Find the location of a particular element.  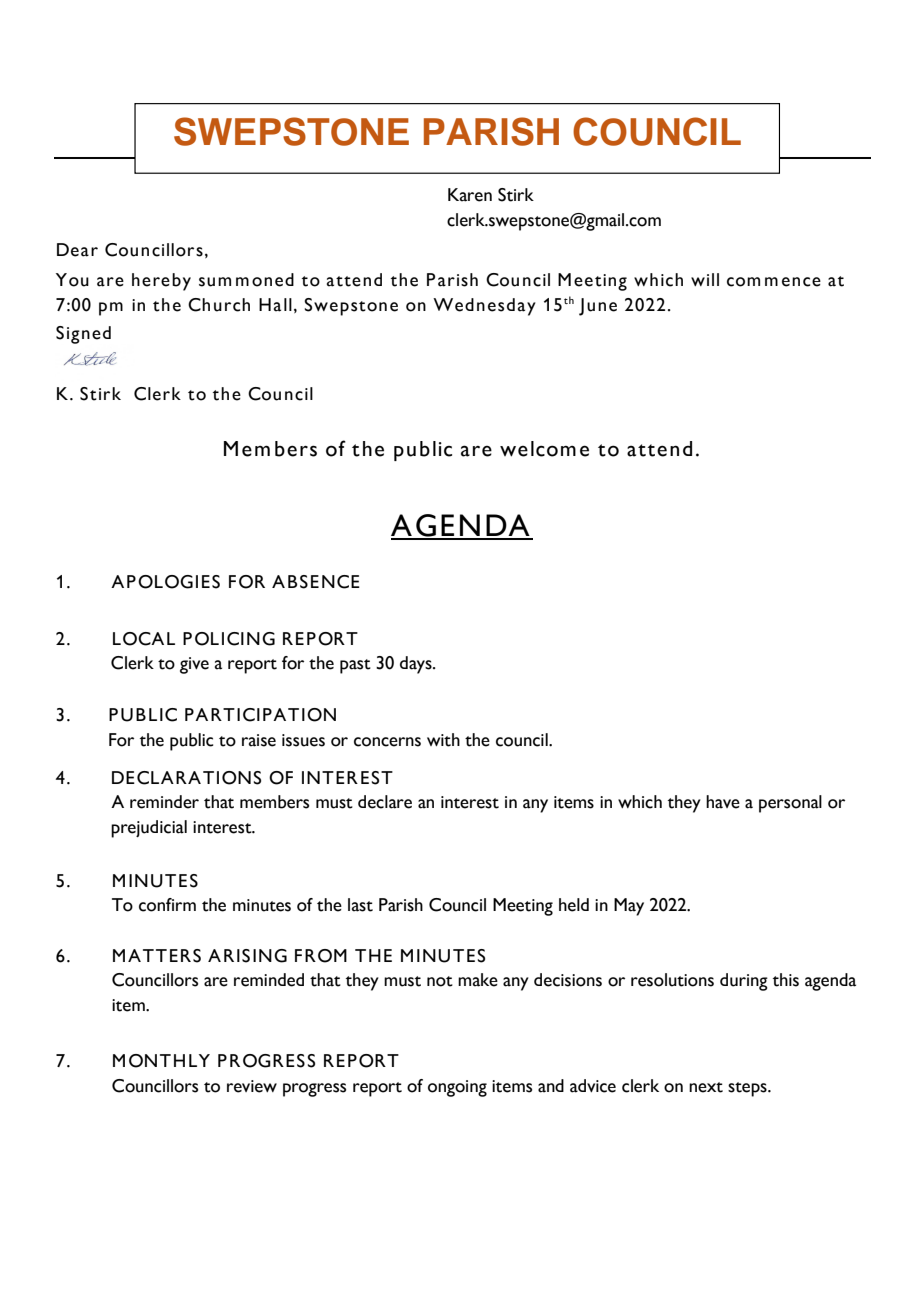

will is located at coordinates (705, 279).
